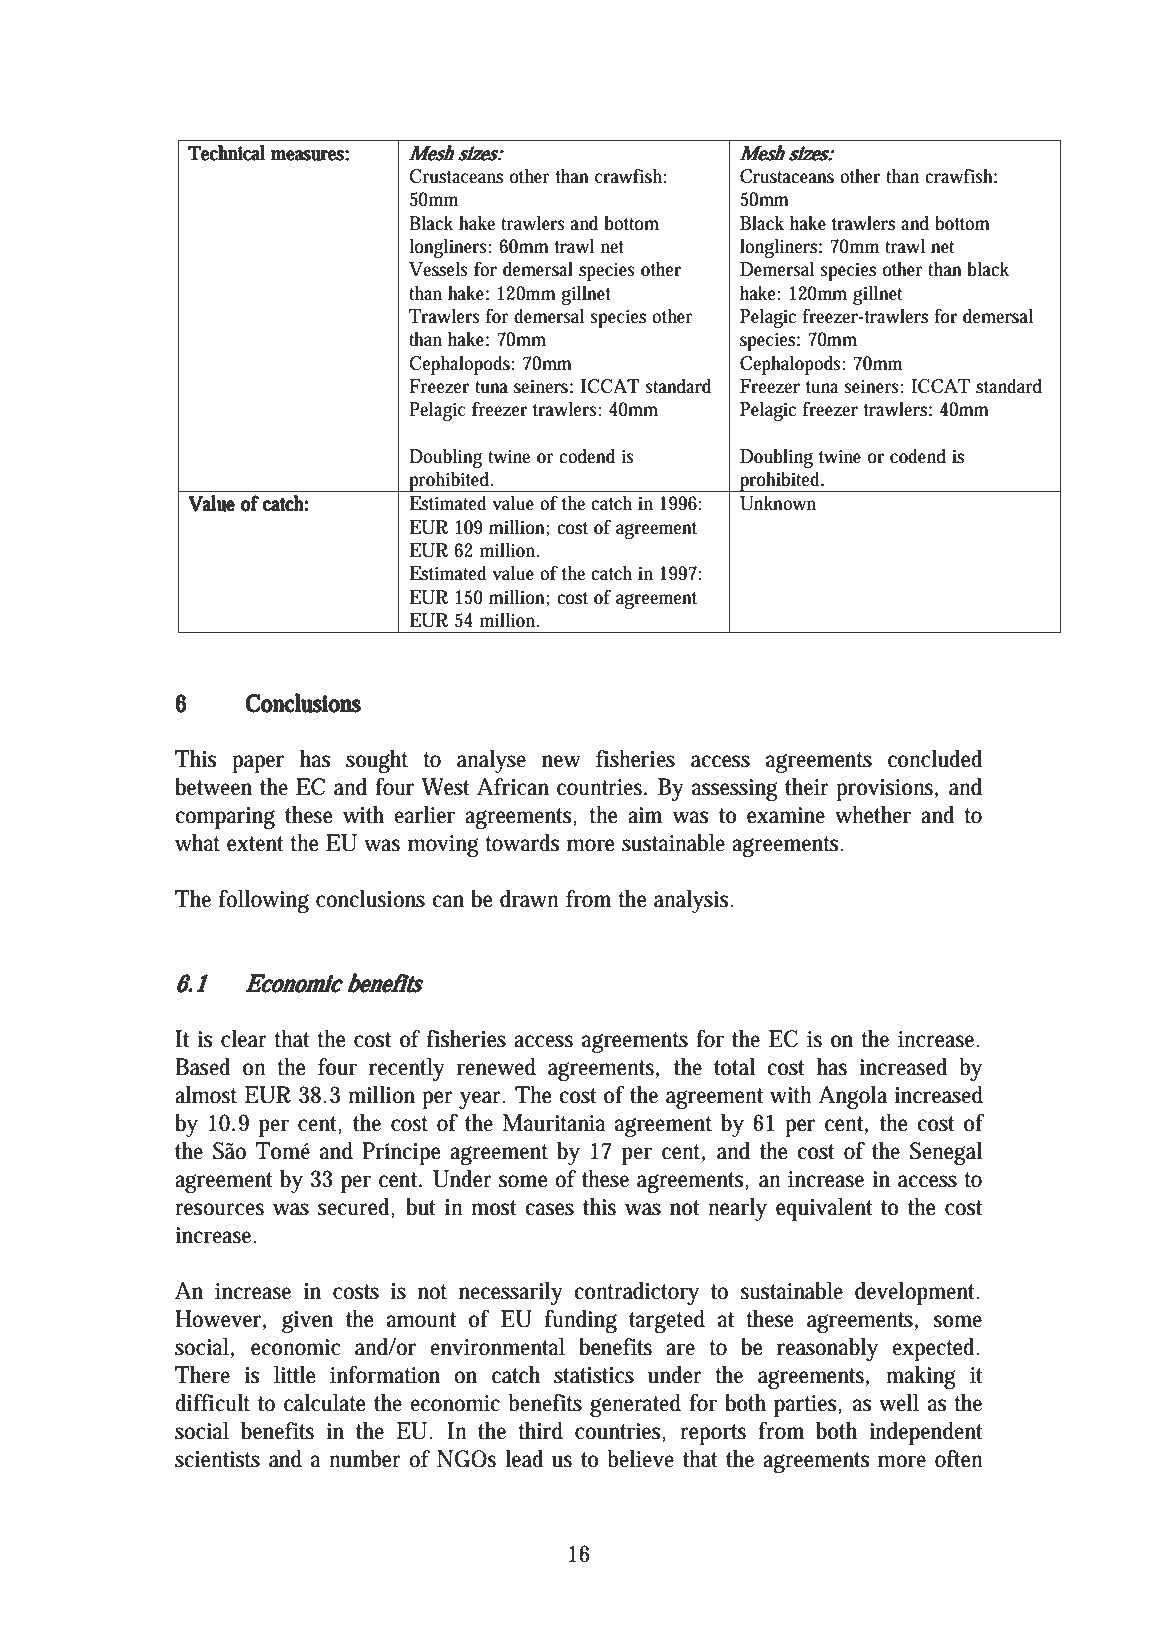  Describe the element at coordinates (807, 786) in the page. I see `their` at that location.
